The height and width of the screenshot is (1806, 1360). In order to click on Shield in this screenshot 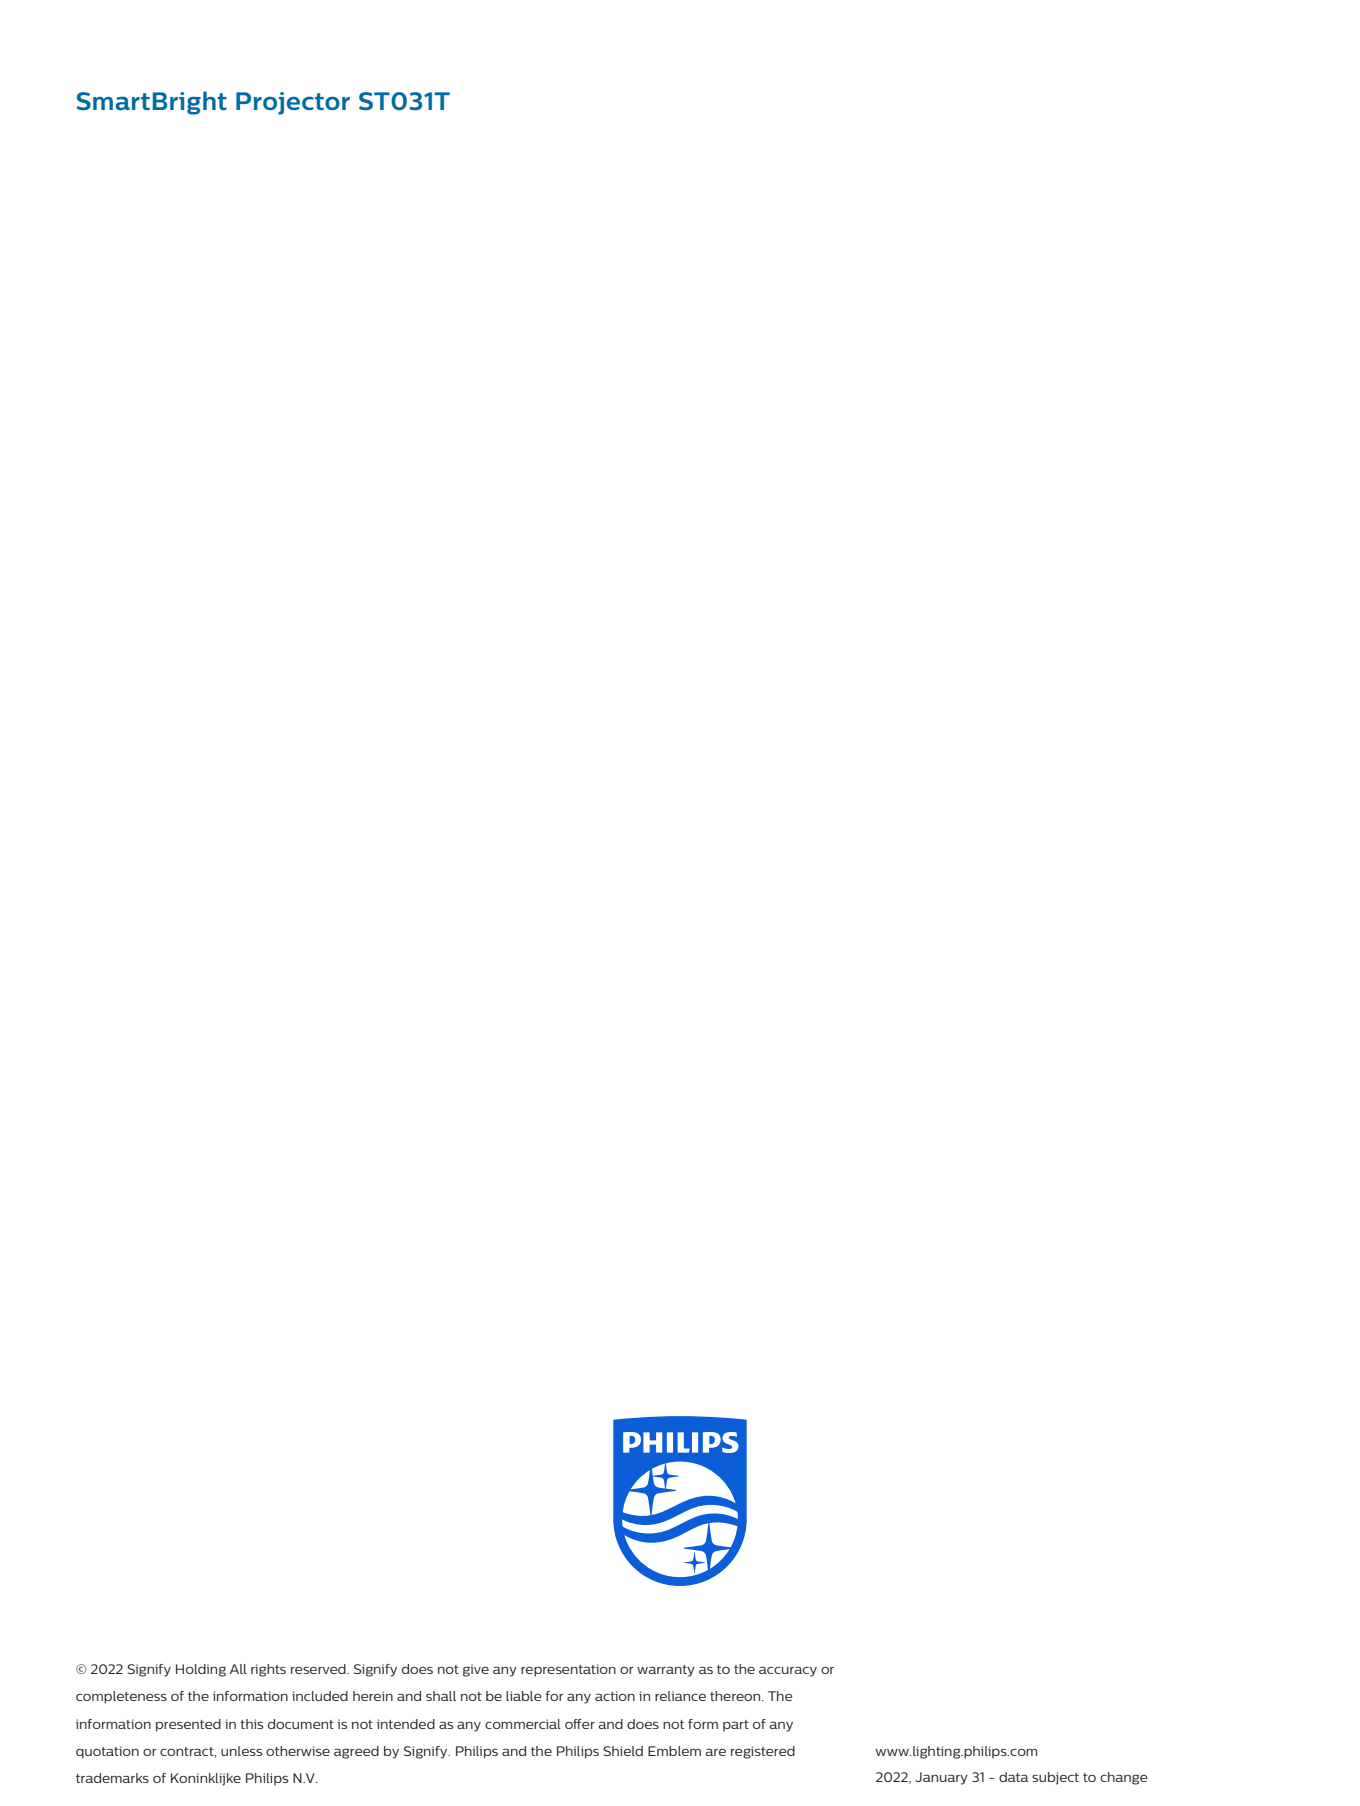, I will do `click(623, 1751)`.
